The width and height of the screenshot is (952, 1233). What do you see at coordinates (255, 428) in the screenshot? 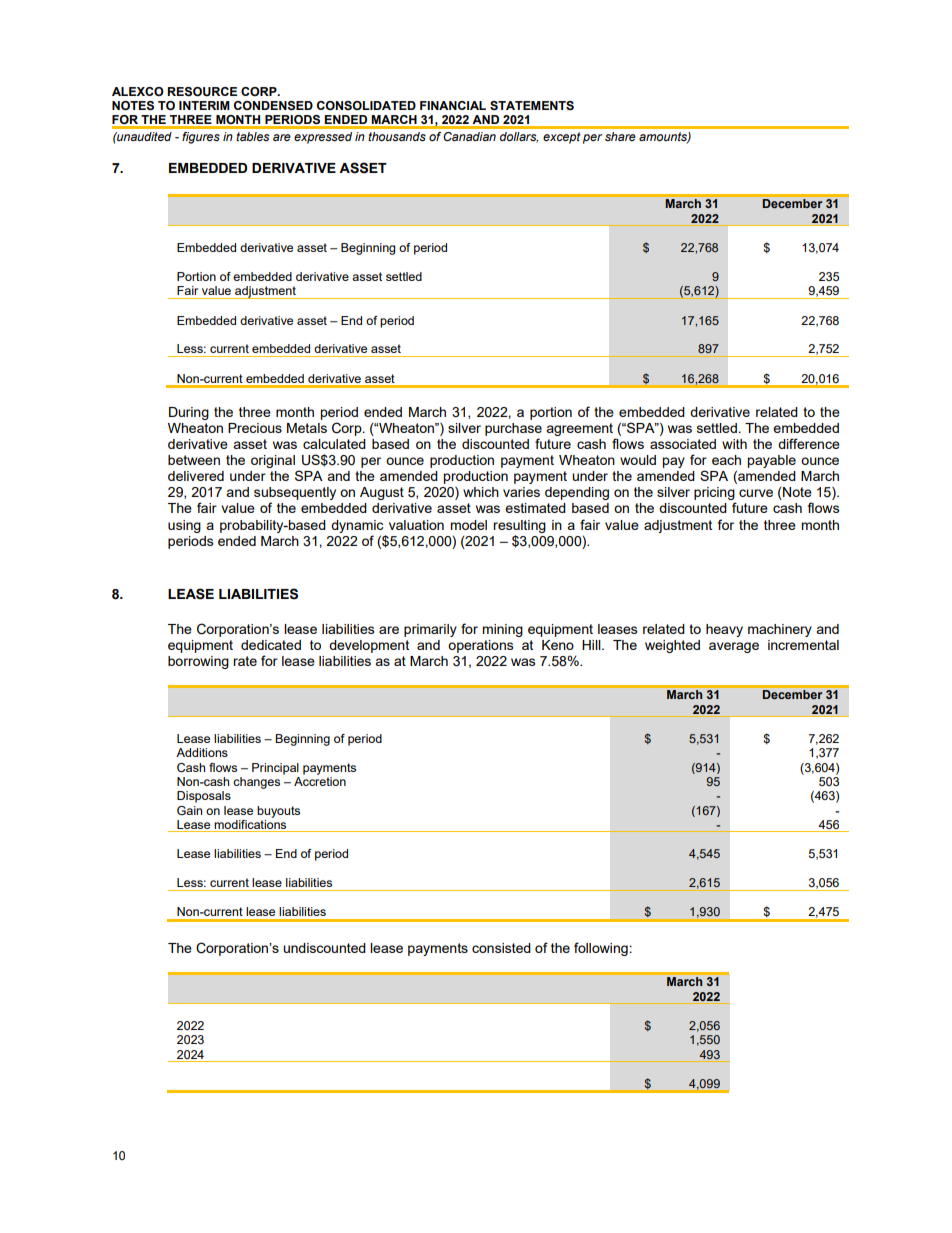
I see `Precious` at bounding box center [255, 428].
